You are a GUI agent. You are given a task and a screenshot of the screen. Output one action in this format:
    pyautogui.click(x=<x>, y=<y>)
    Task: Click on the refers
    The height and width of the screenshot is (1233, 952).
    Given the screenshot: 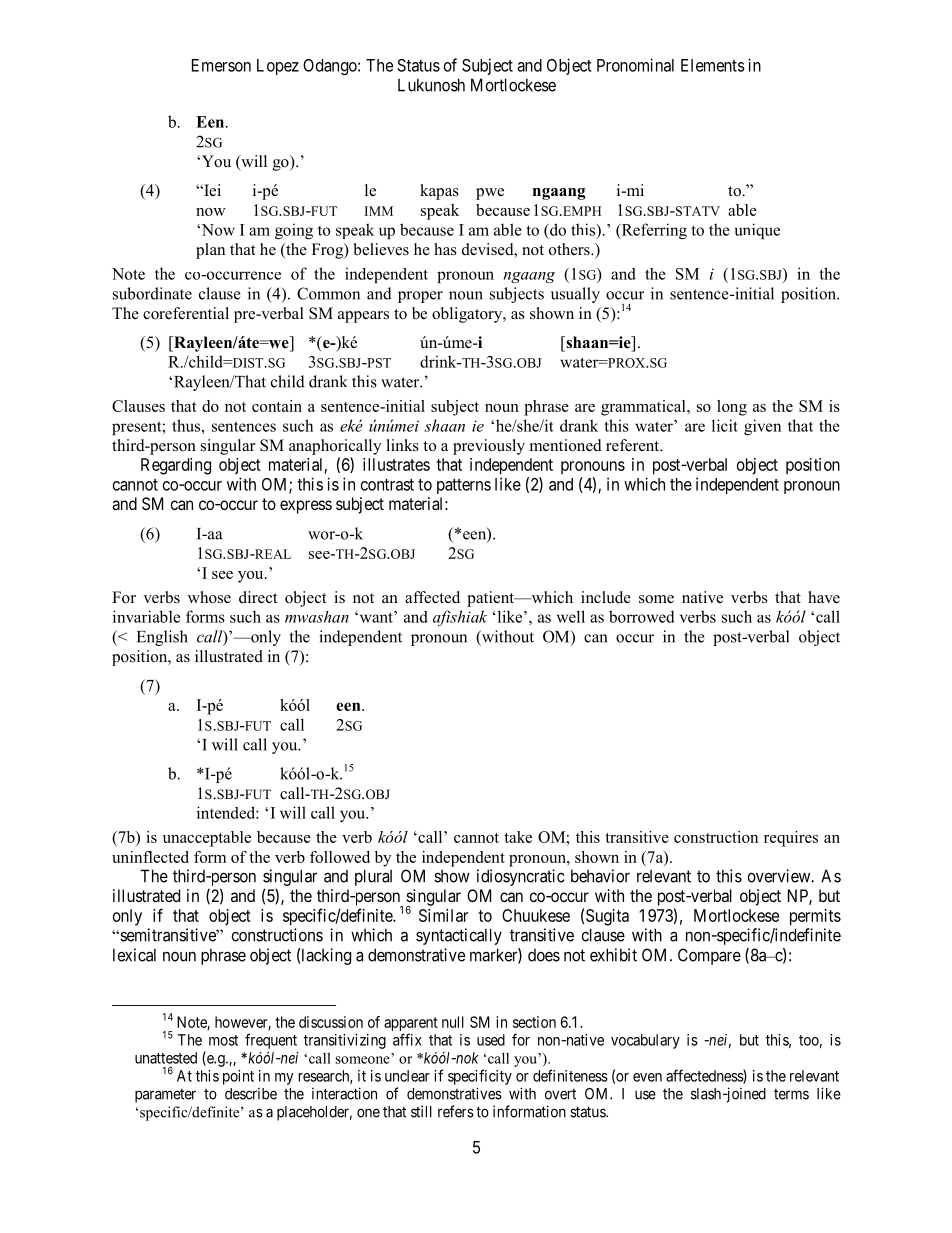 What is the action you would take?
    pyautogui.click(x=456, y=1111)
